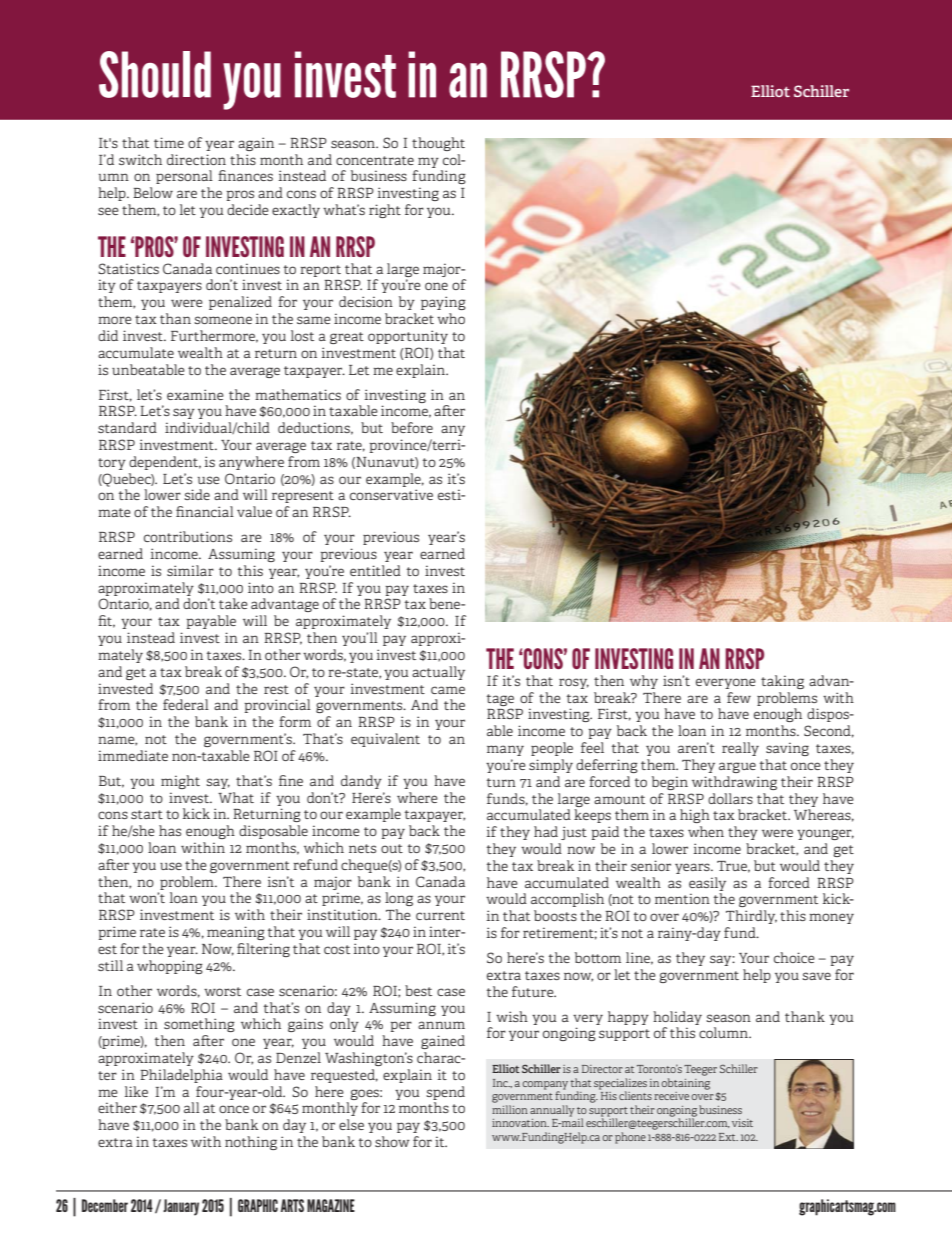  I want to click on January, so click(181, 1207).
